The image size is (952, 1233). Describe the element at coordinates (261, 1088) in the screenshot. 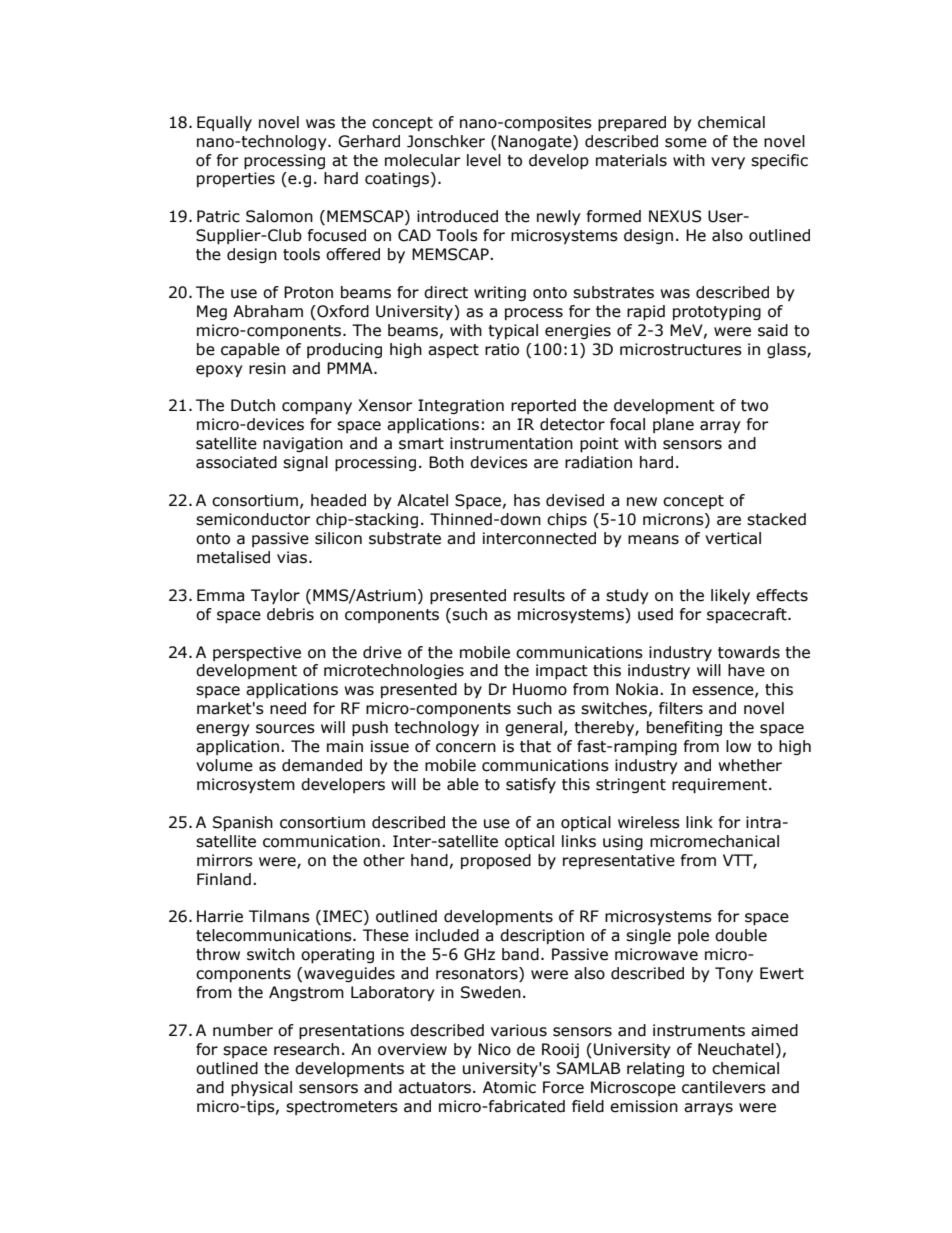

I see `physical` at that location.
